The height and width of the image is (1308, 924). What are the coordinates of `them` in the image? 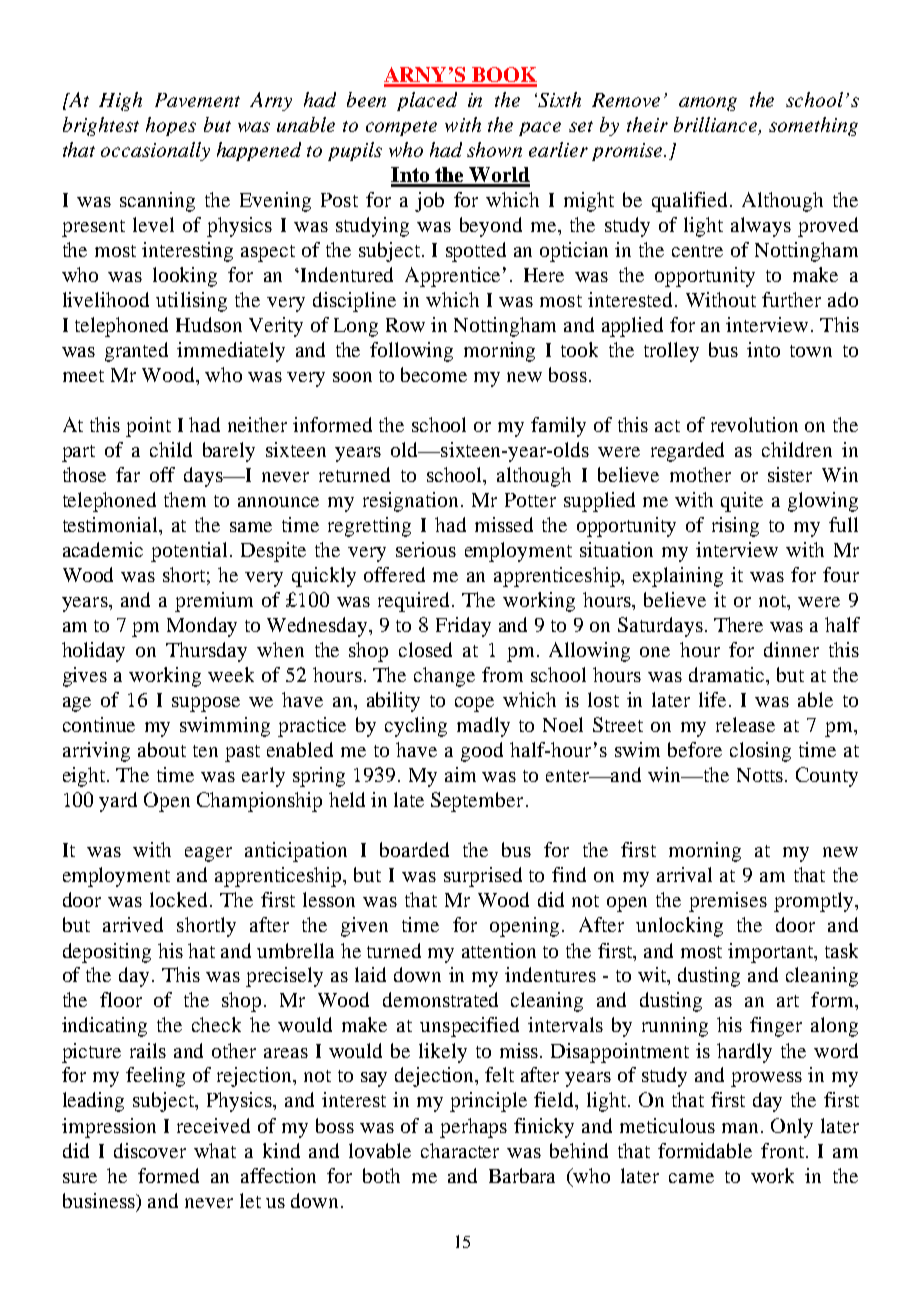 It's located at (185, 499).
